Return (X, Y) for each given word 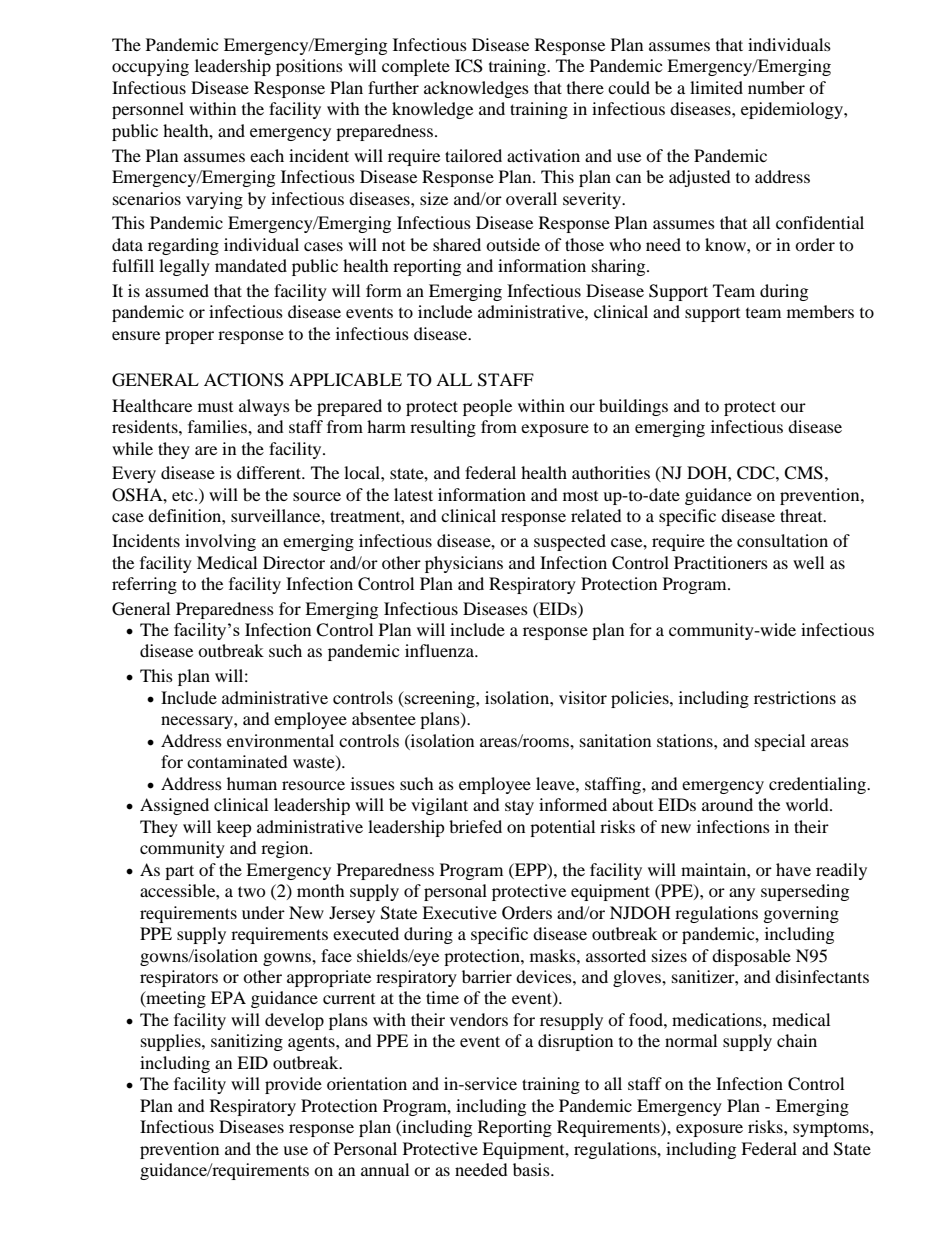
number (776, 87)
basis (532, 1169)
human (252, 783)
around (727, 804)
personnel (148, 110)
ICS (469, 66)
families (218, 426)
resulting (443, 428)
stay (519, 807)
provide (293, 1085)
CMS (803, 473)
